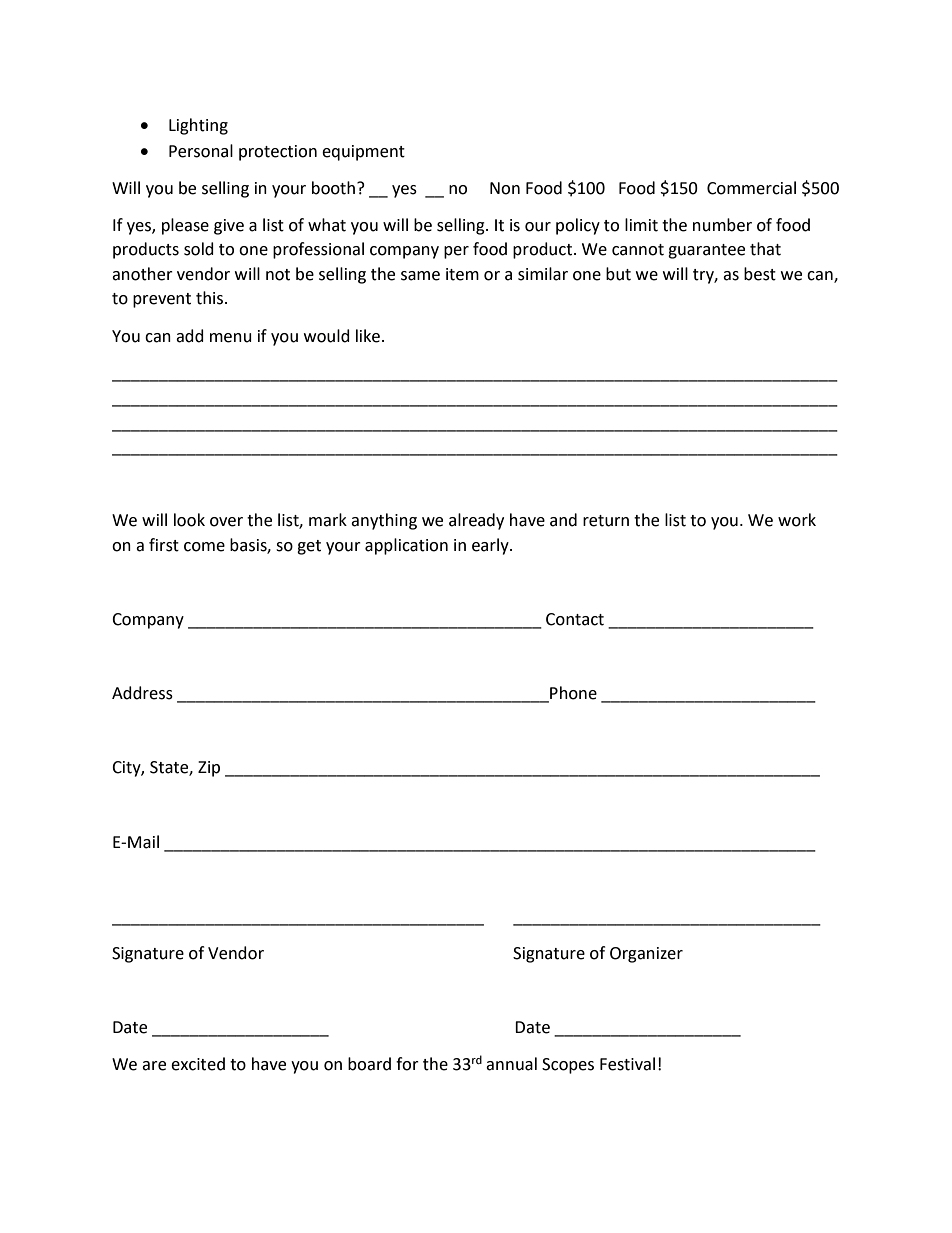 The width and height of the page is (952, 1233). Describe the element at coordinates (201, 151) in the page. I see `Personal` at that location.
